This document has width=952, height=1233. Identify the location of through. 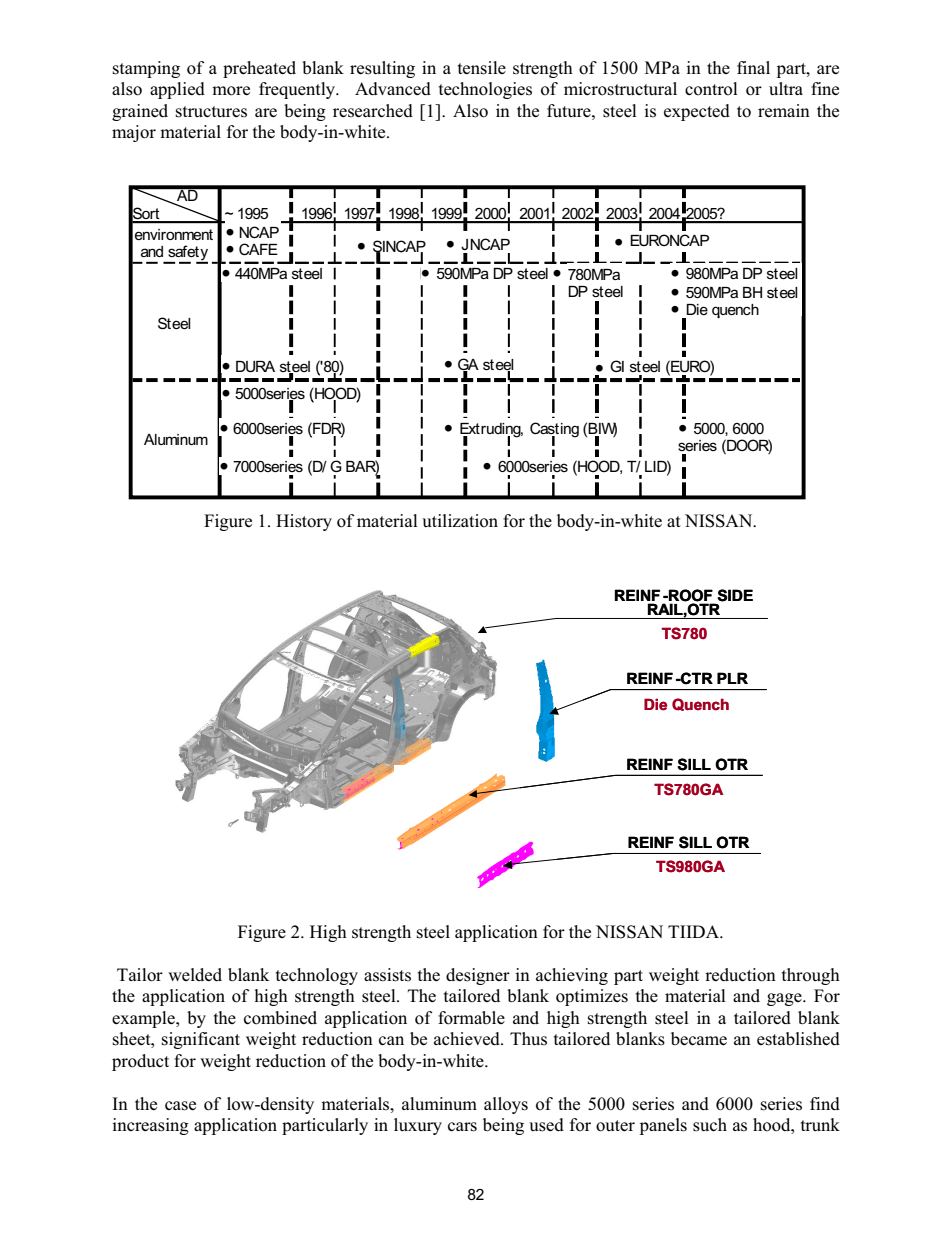
(811, 976).
